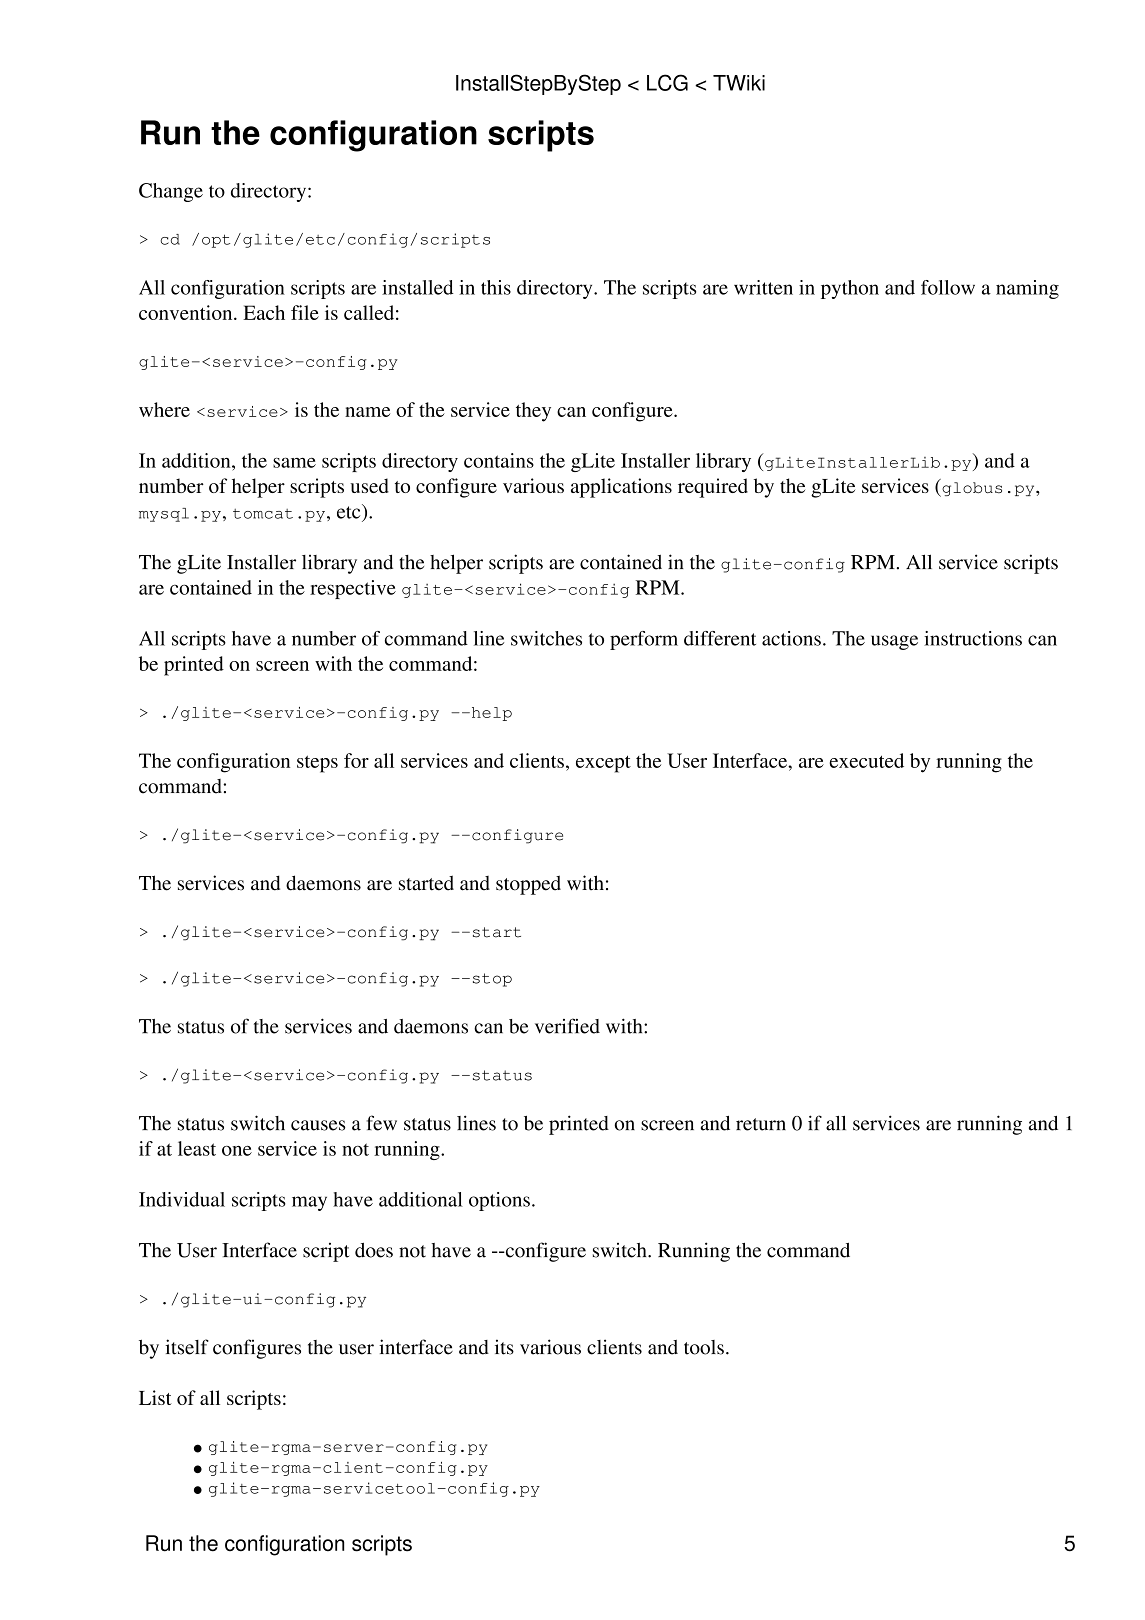  I want to click on itself, so click(187, 1347).
